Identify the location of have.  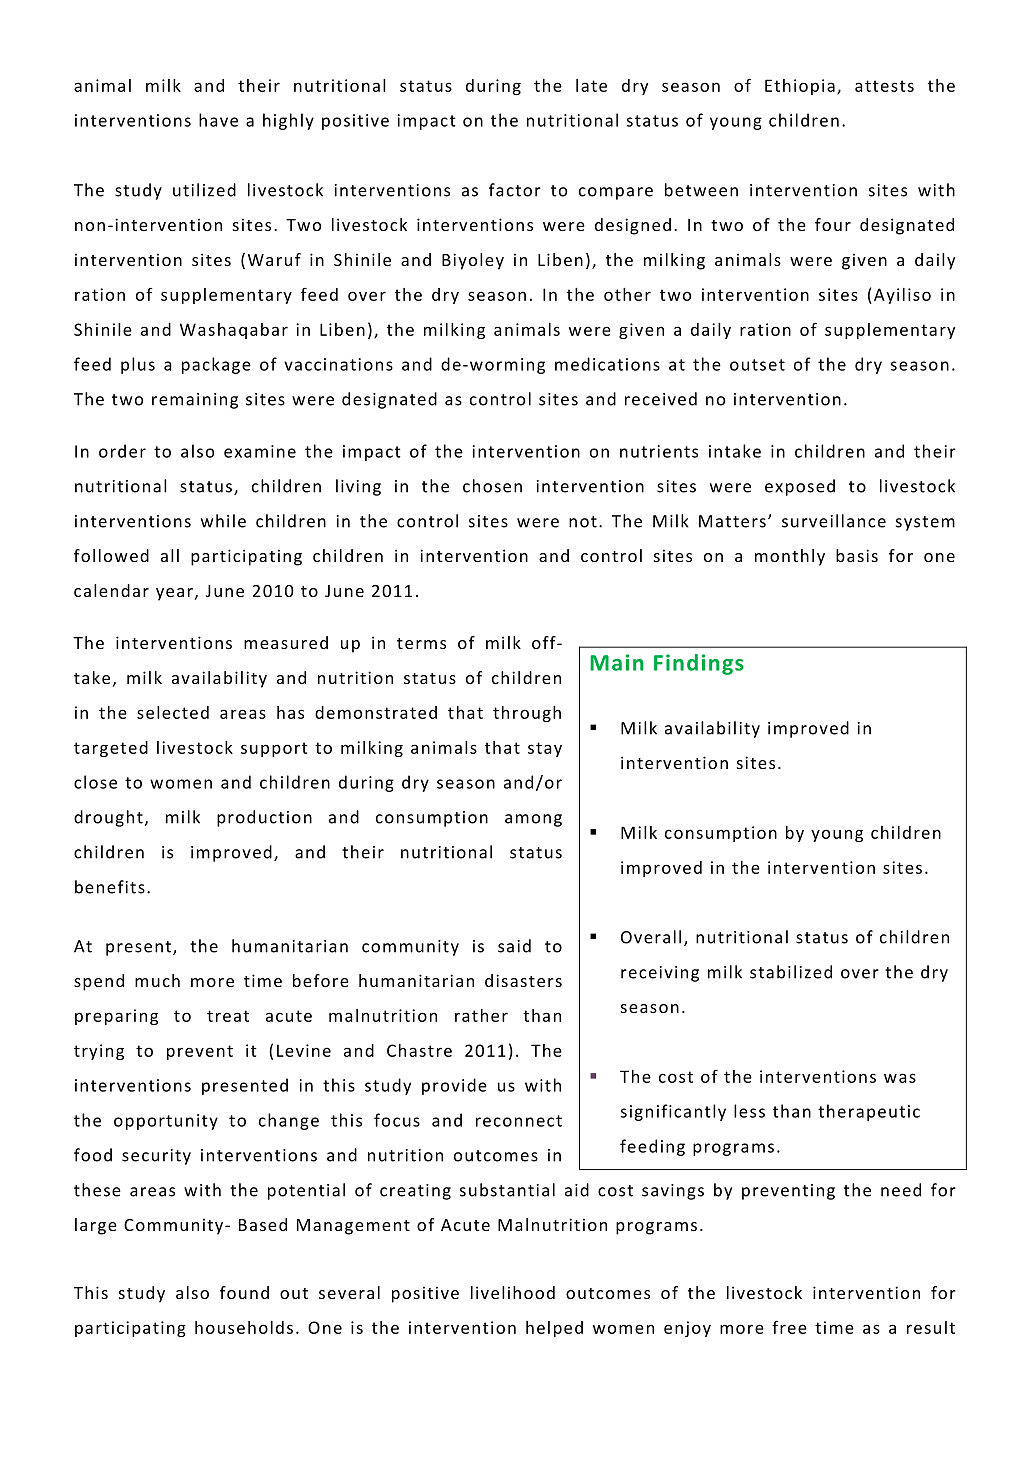
(218, 120).
